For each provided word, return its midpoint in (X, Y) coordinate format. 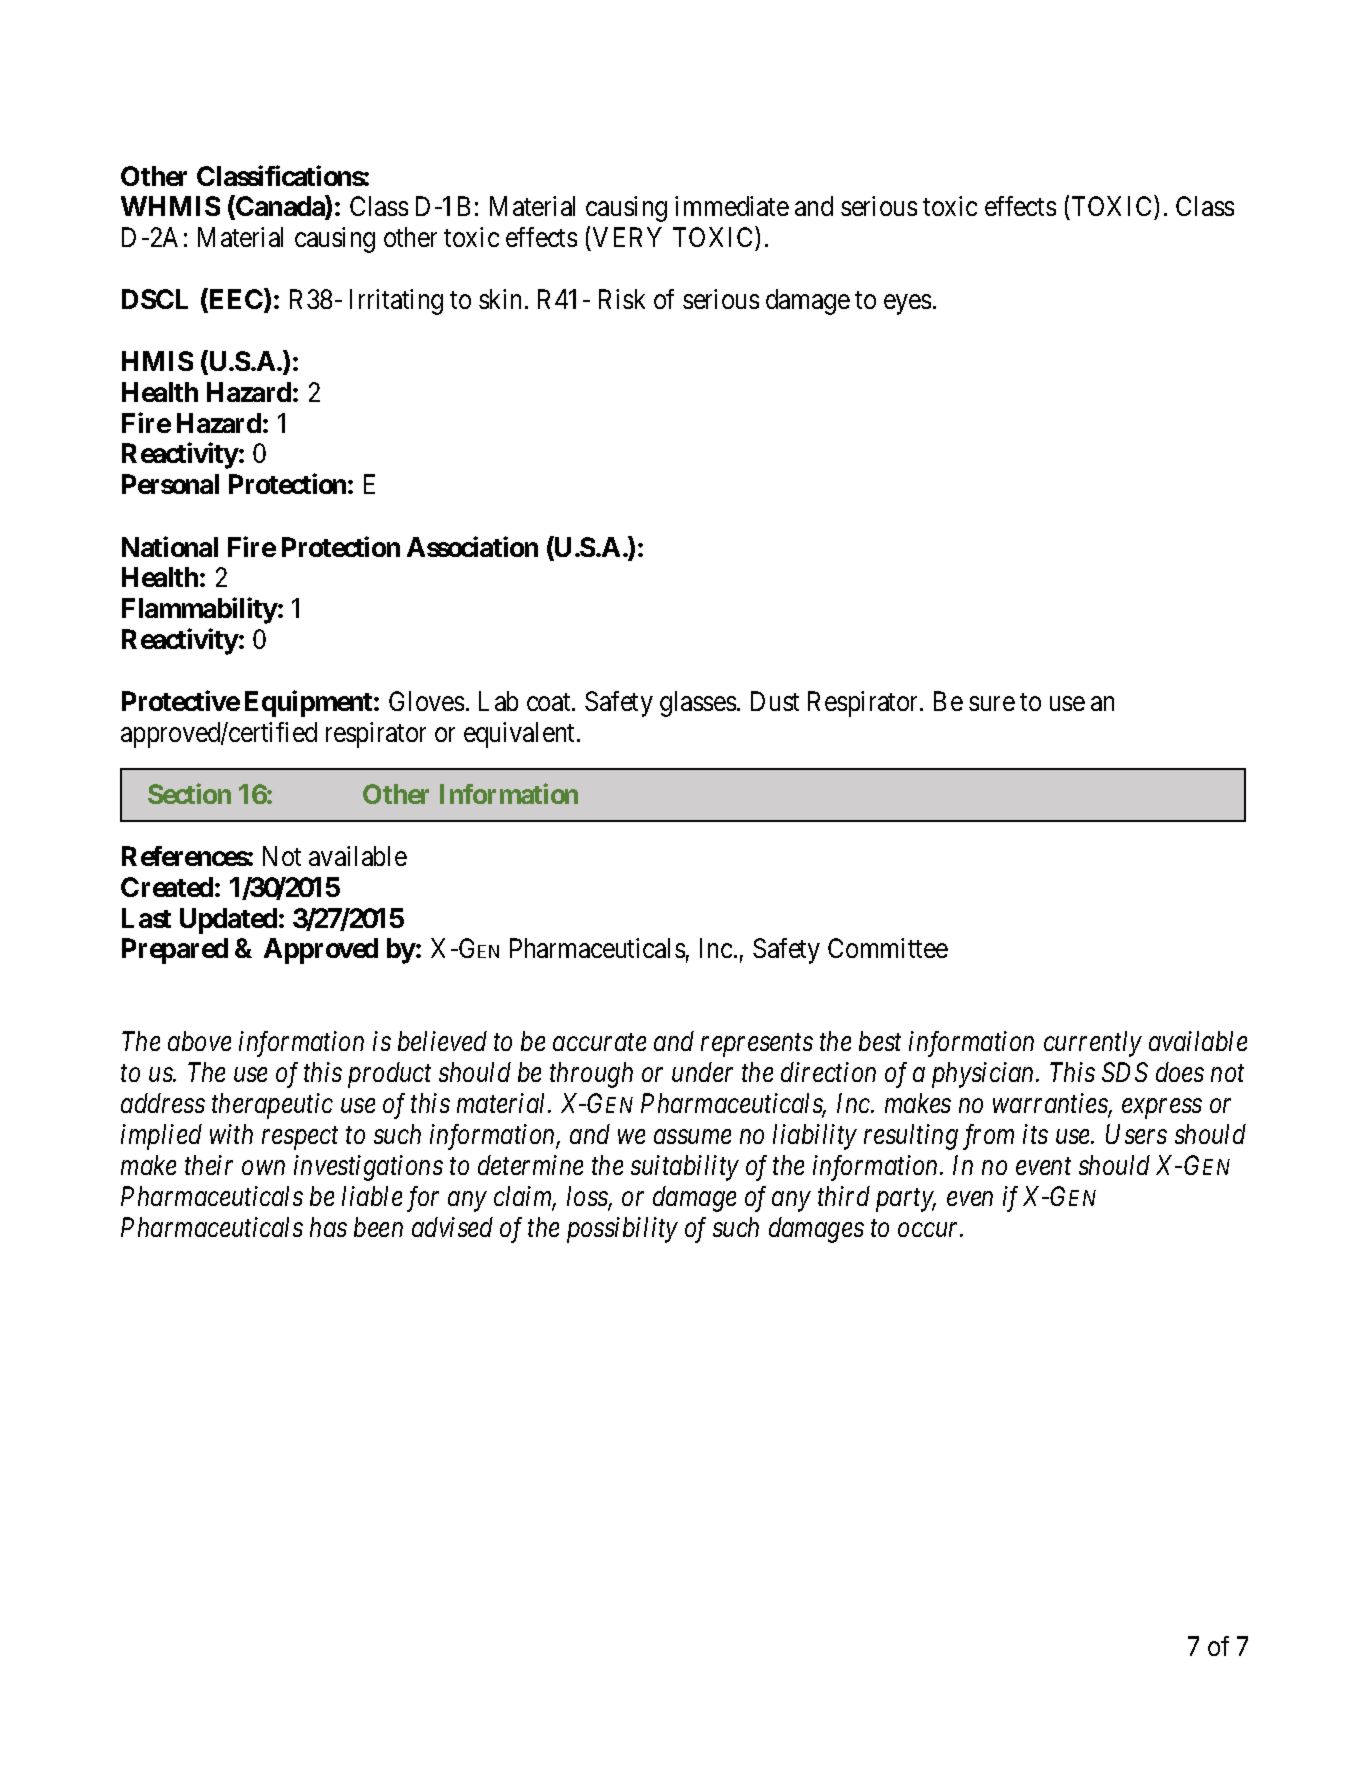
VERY (627, 237)
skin (500, 299)
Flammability (200, 611)
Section (189, 794)
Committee (888, 948)
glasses (698, 704)
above (199, 1041)
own (263, 1168)
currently (1093, 1044)
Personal (170, 484)
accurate (599, 1043)
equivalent (521, 735)
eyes (907, 304)
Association (472, 546)
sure (992, 704)
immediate (732, 206)
